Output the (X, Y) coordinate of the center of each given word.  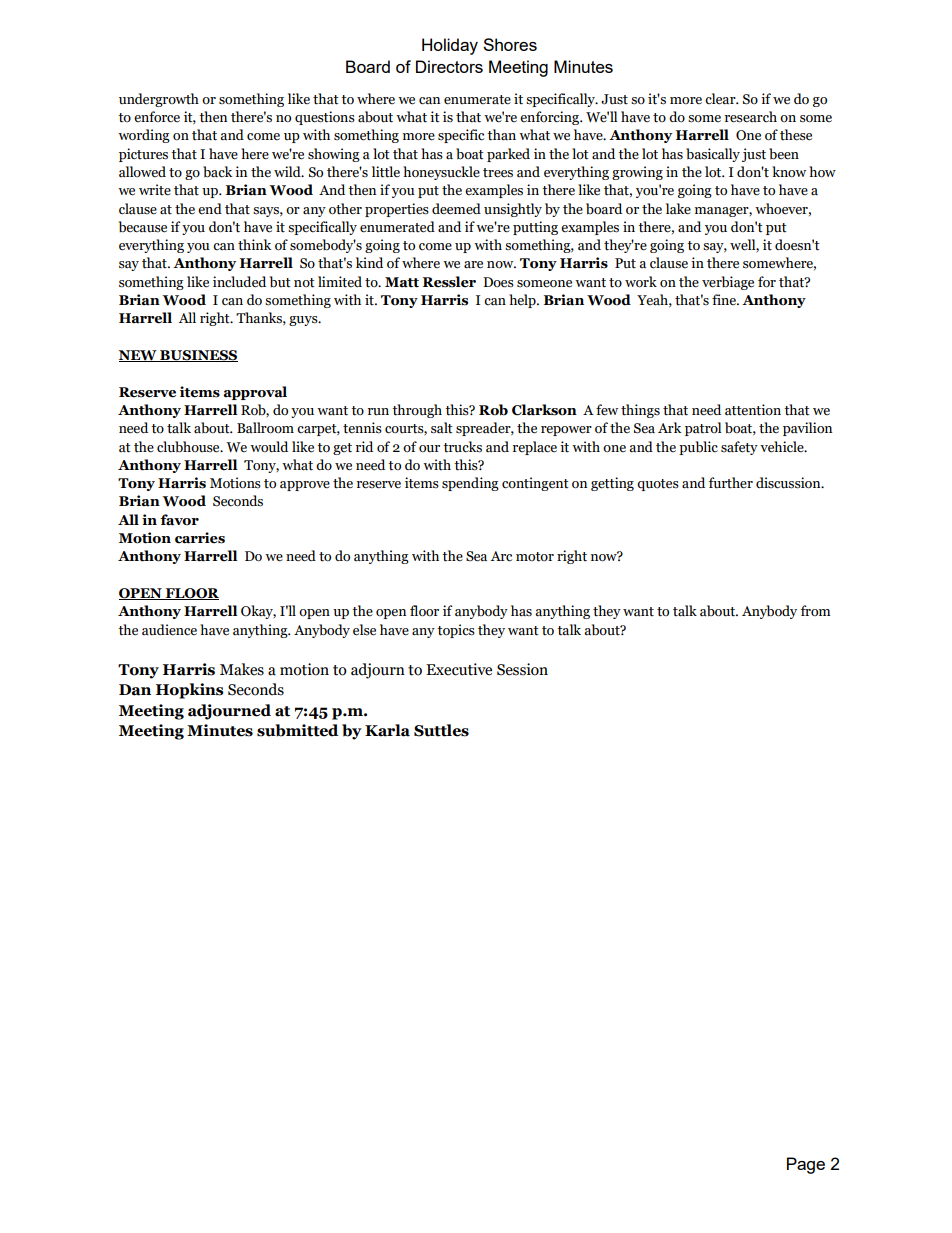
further (731, 483)
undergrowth (159, 100)
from (816, 610)
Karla (387, 730)
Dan (135, 690)
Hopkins (190, 691)
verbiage (728, 283)
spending (470, 484)
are (473, 265)
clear (721, 99)
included (239, 282)
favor (179, 520)
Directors (449, 66)
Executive (459, 669)
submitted (297, 730)
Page (806, 1165)
